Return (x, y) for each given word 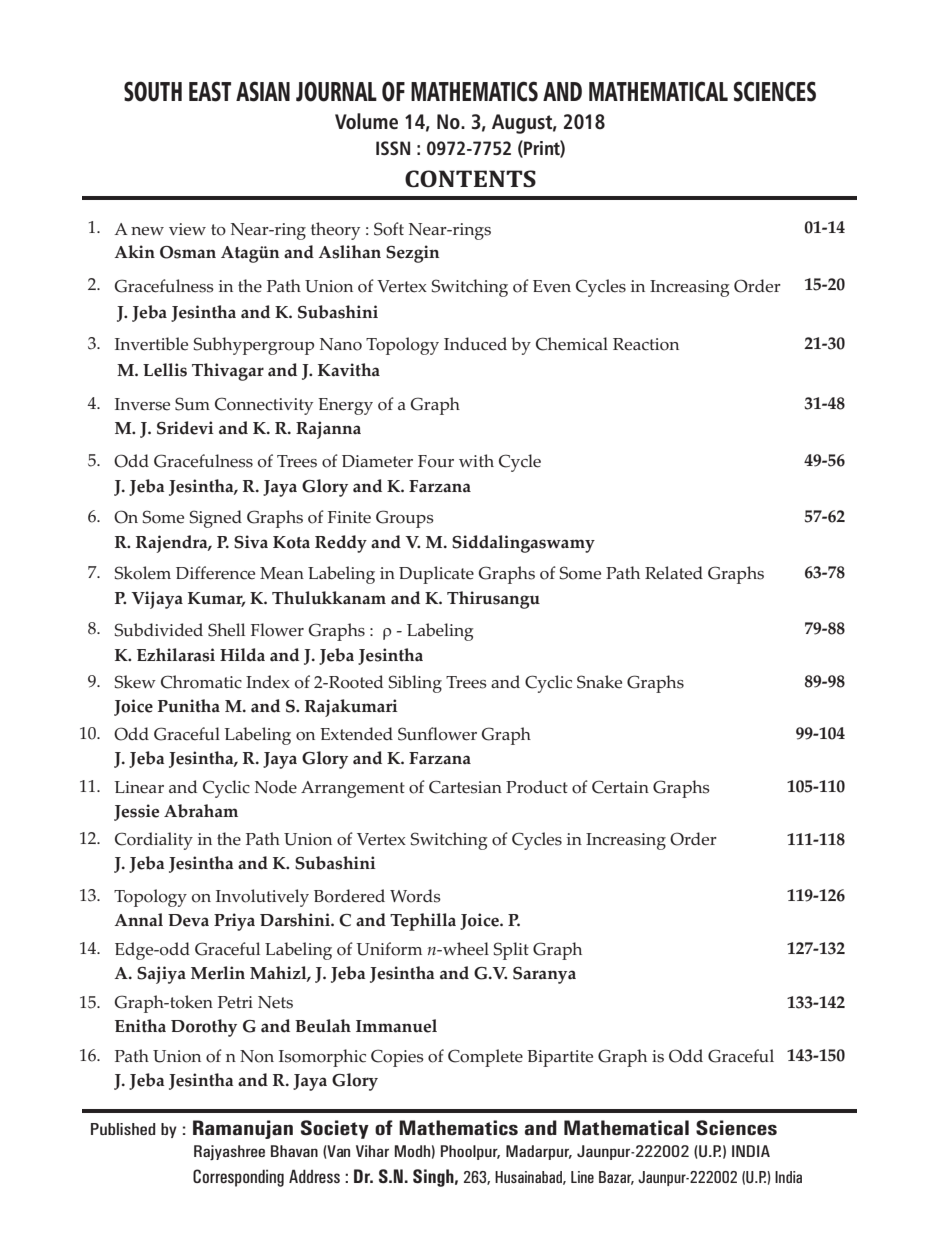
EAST (210, 91)
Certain (620, 787)
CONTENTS (470, 178)
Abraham (201, 811)
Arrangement (353, 789)
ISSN (393, 148)
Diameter (377, 461)
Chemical (572, 344)
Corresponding (238, 1178)
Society (335, 1129)
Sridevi (185, 428)
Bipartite (560, 1058)
